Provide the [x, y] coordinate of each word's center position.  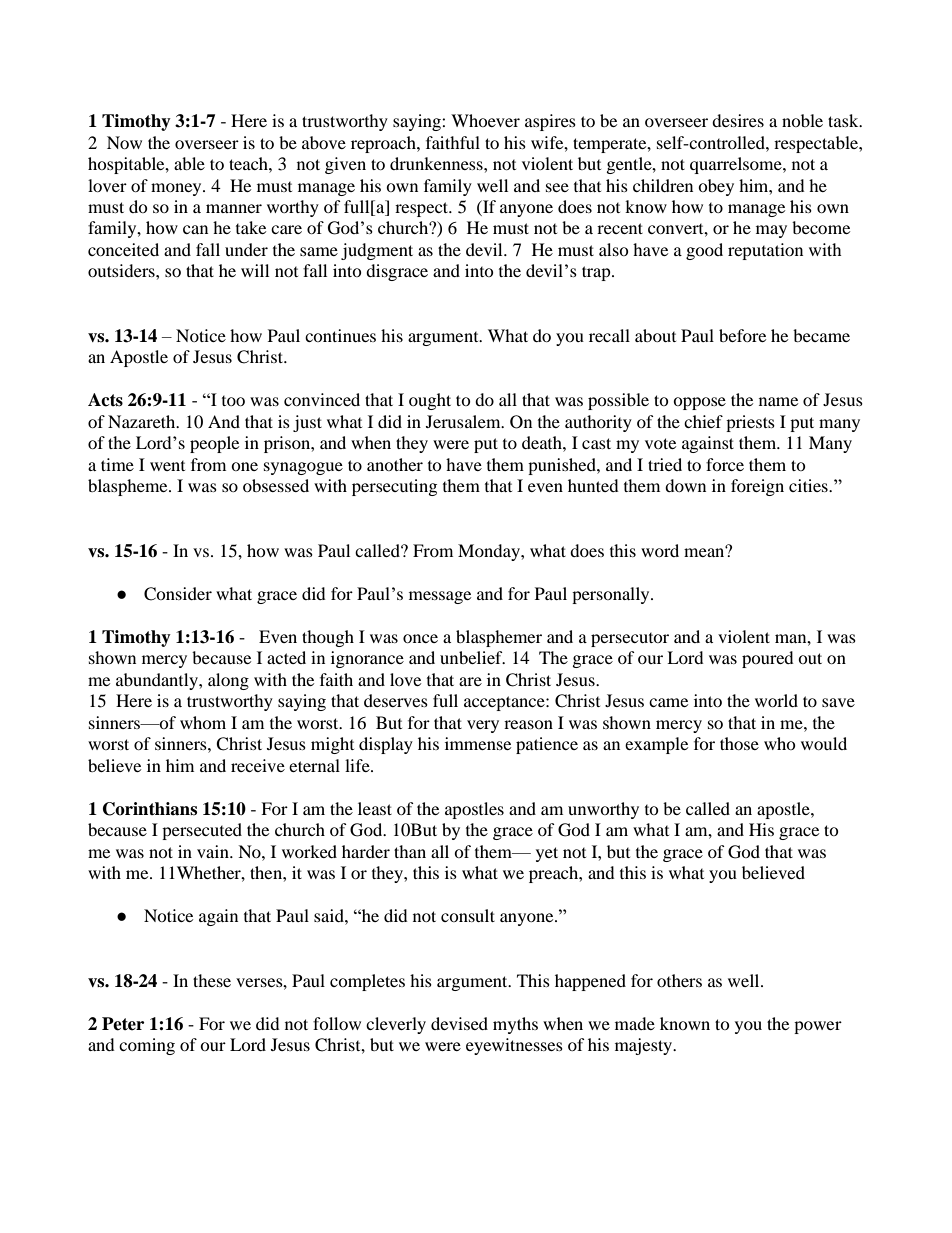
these [212, 980]
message [440, 597]
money [177, 189]
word [660, 550]
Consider [178, 594]
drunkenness [437, 163]
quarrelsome [737, 165]
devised [459, 1023]
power [818, 1027]
